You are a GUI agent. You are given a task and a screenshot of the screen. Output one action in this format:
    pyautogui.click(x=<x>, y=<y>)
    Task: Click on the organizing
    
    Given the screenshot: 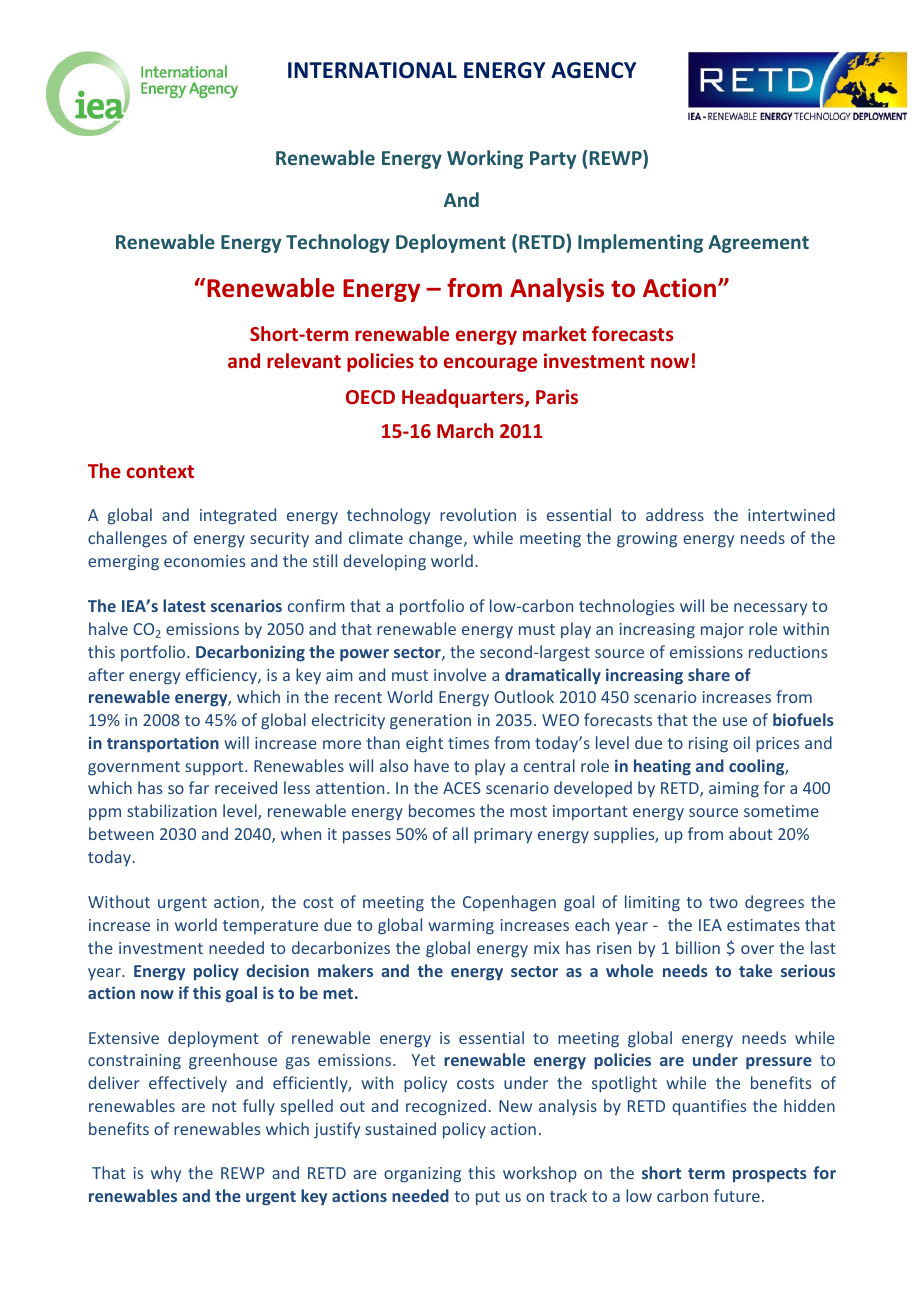 What is the action you would take?
    pyautogui.click(x=422, y=1175)
